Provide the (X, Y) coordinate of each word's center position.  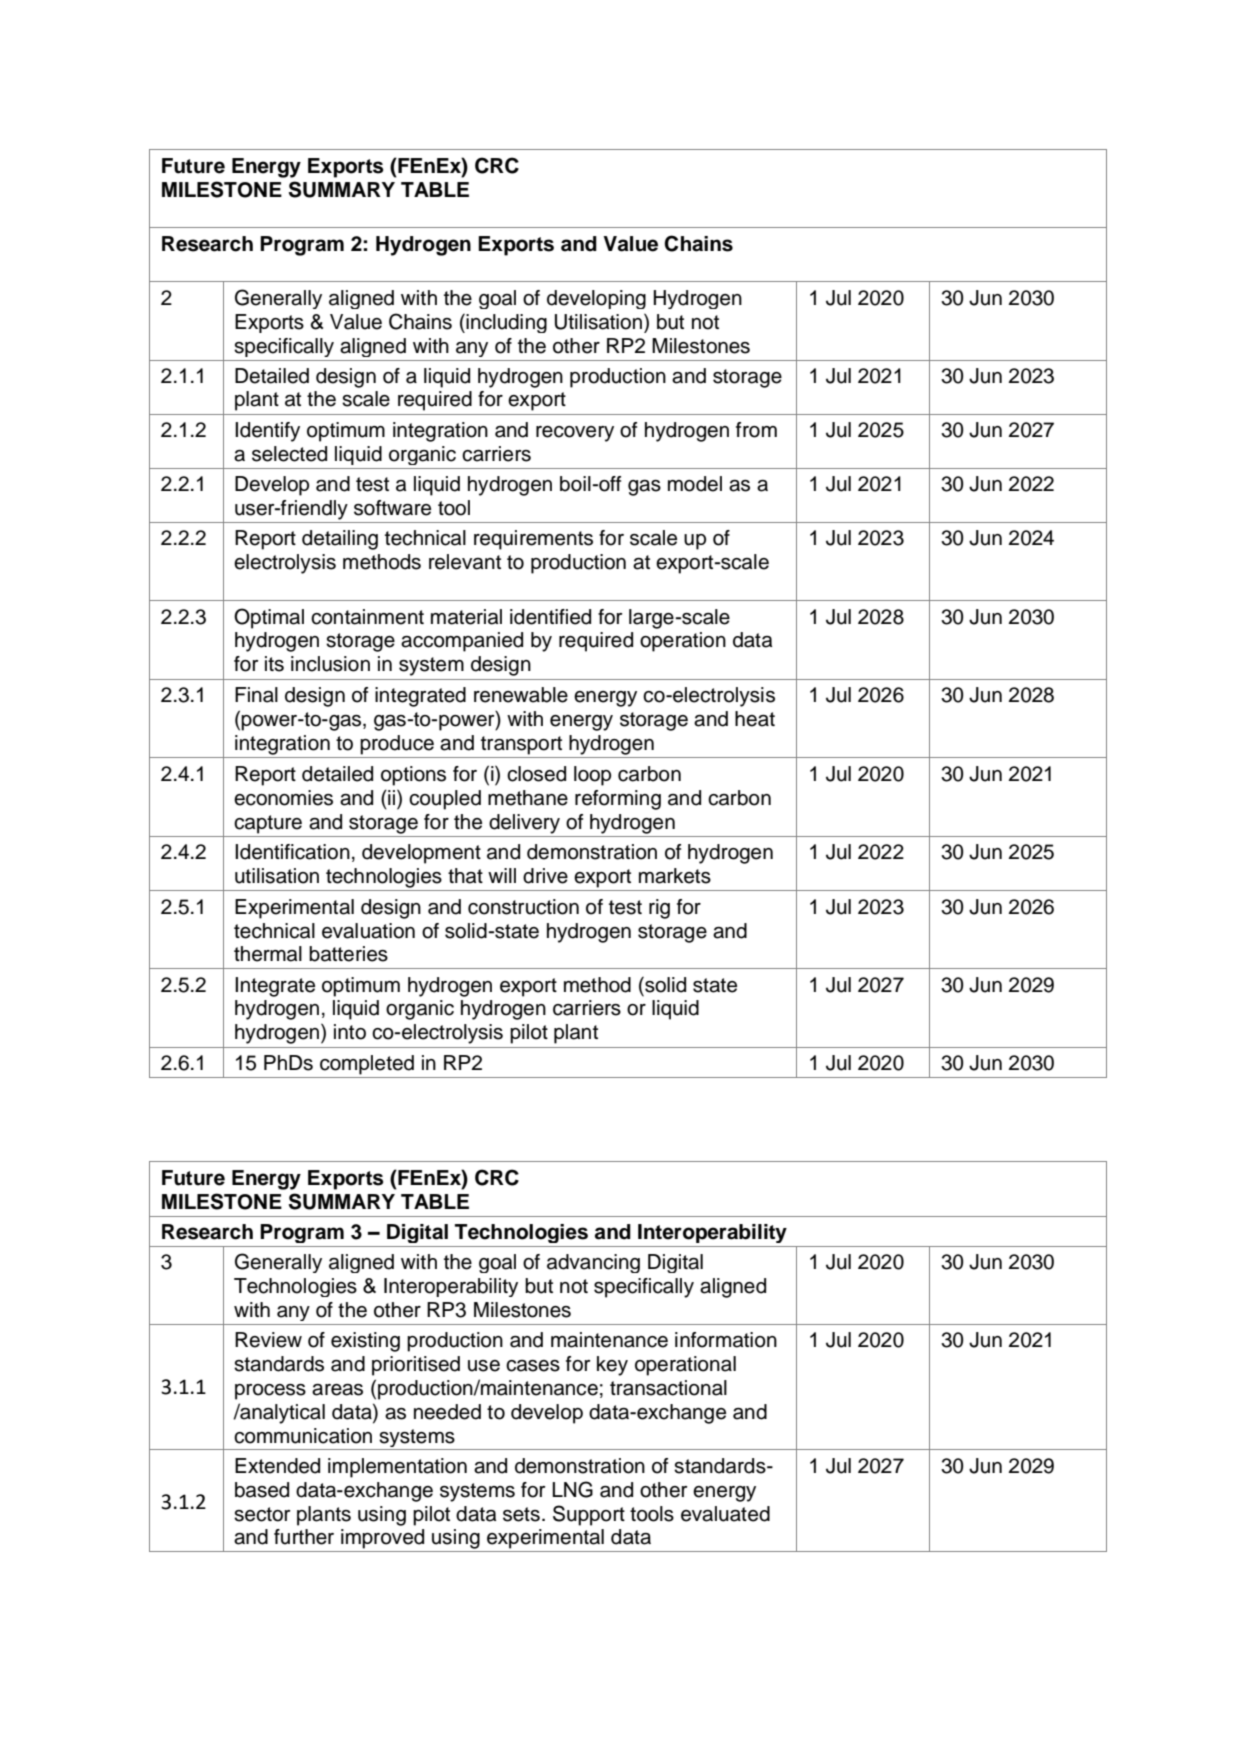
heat (755, 719)
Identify (267, 432)
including (506, 323)
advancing (593, 1263)
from (756, 430)
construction (523, 907)
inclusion (330, 664)
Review (268, 1340)
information (726, 1340)
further (304, 1537)
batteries (348, 954)
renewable (521, 695)
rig (659, 909)
